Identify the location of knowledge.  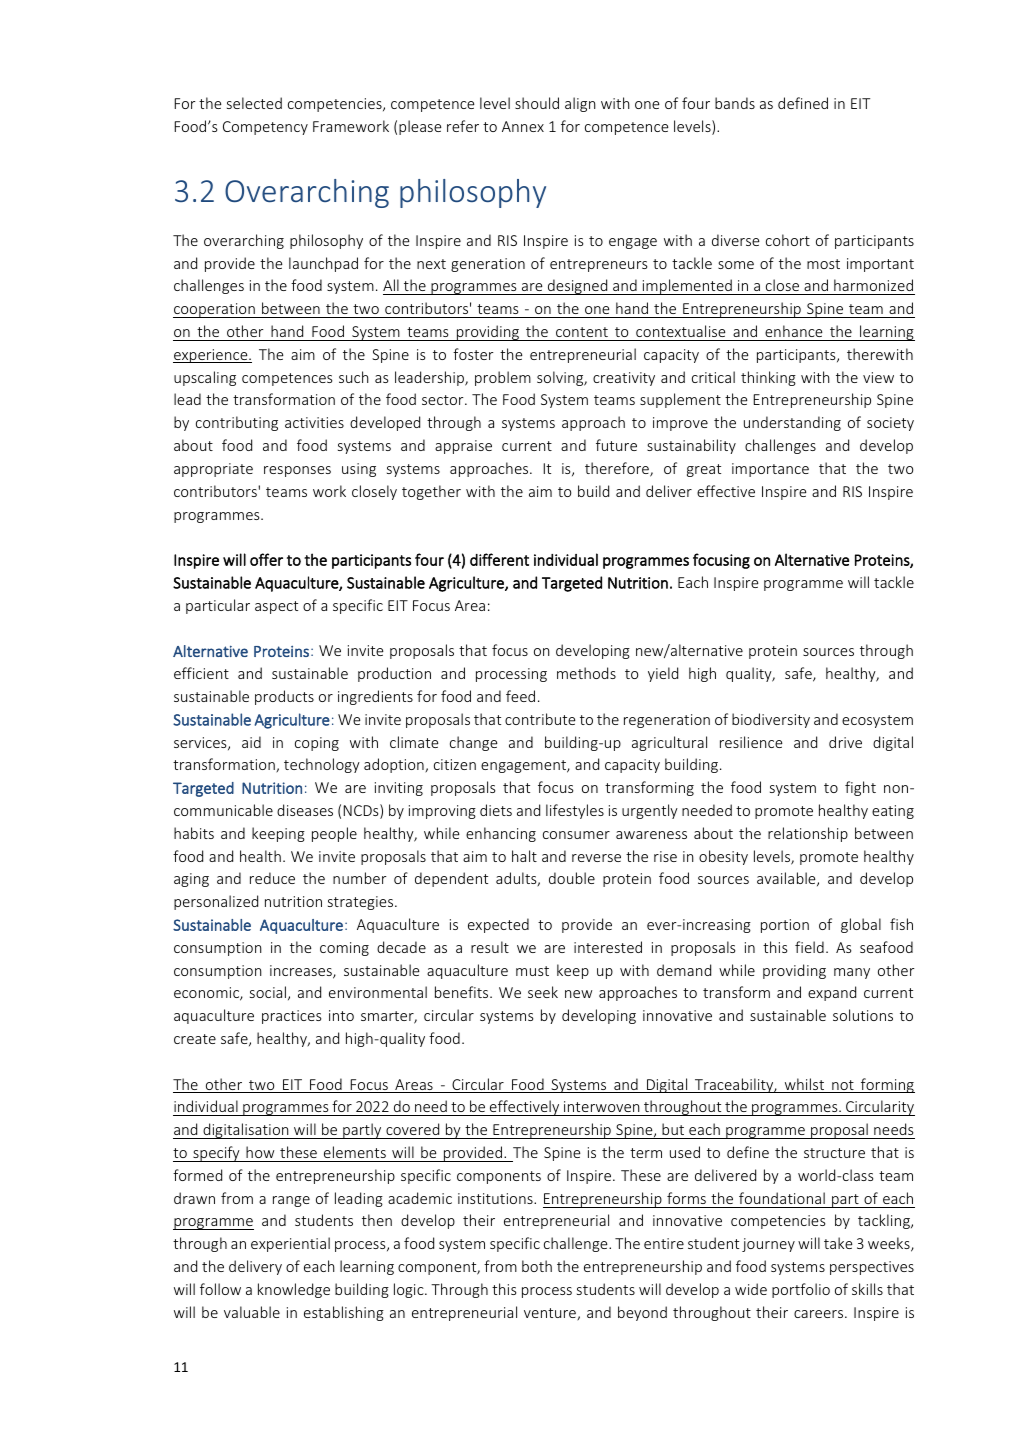
(294, 1290).
